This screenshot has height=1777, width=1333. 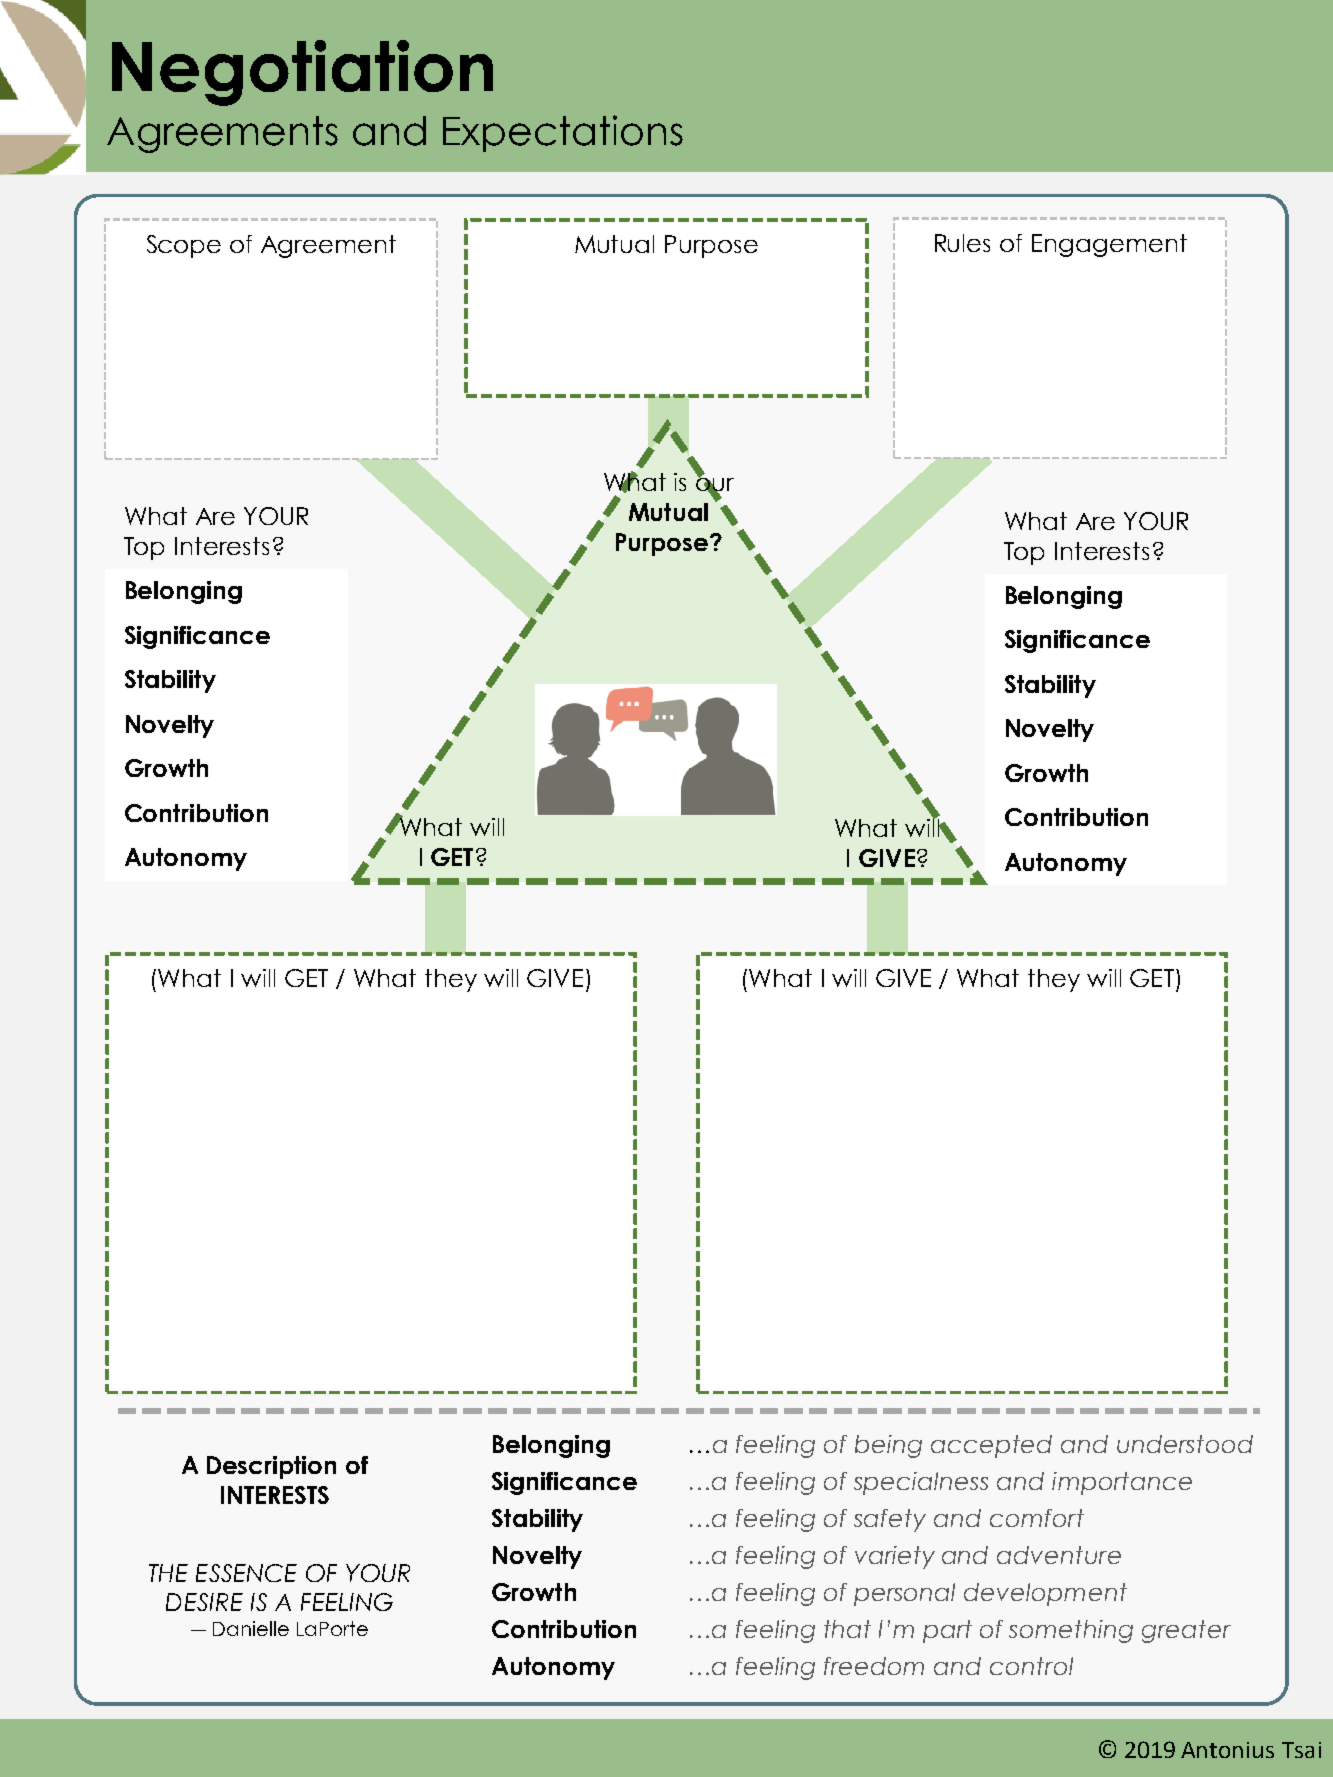 What do you see at coordinates (962, 243) in the screenshot?
I see `Rules` at bounding box center [962, 243].
